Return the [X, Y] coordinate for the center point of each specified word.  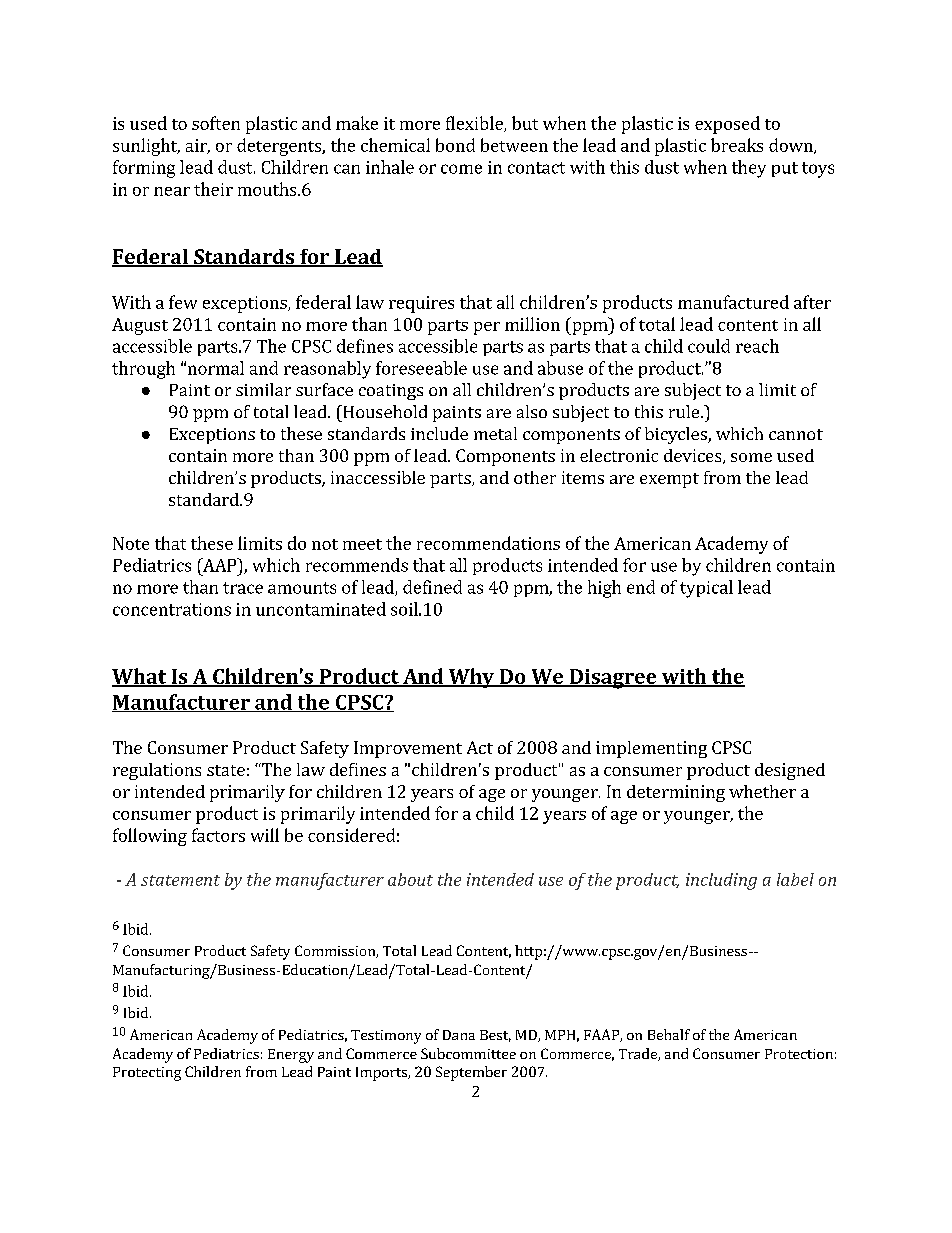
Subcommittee [468, 1053]
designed [790, 771]
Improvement [408, 749]
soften [216, 123]
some [751, 457]
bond [455, 145]
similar [263, 389]
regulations [157, 771]
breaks [737, 145]
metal [495, 433]
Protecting [147, 1074]
